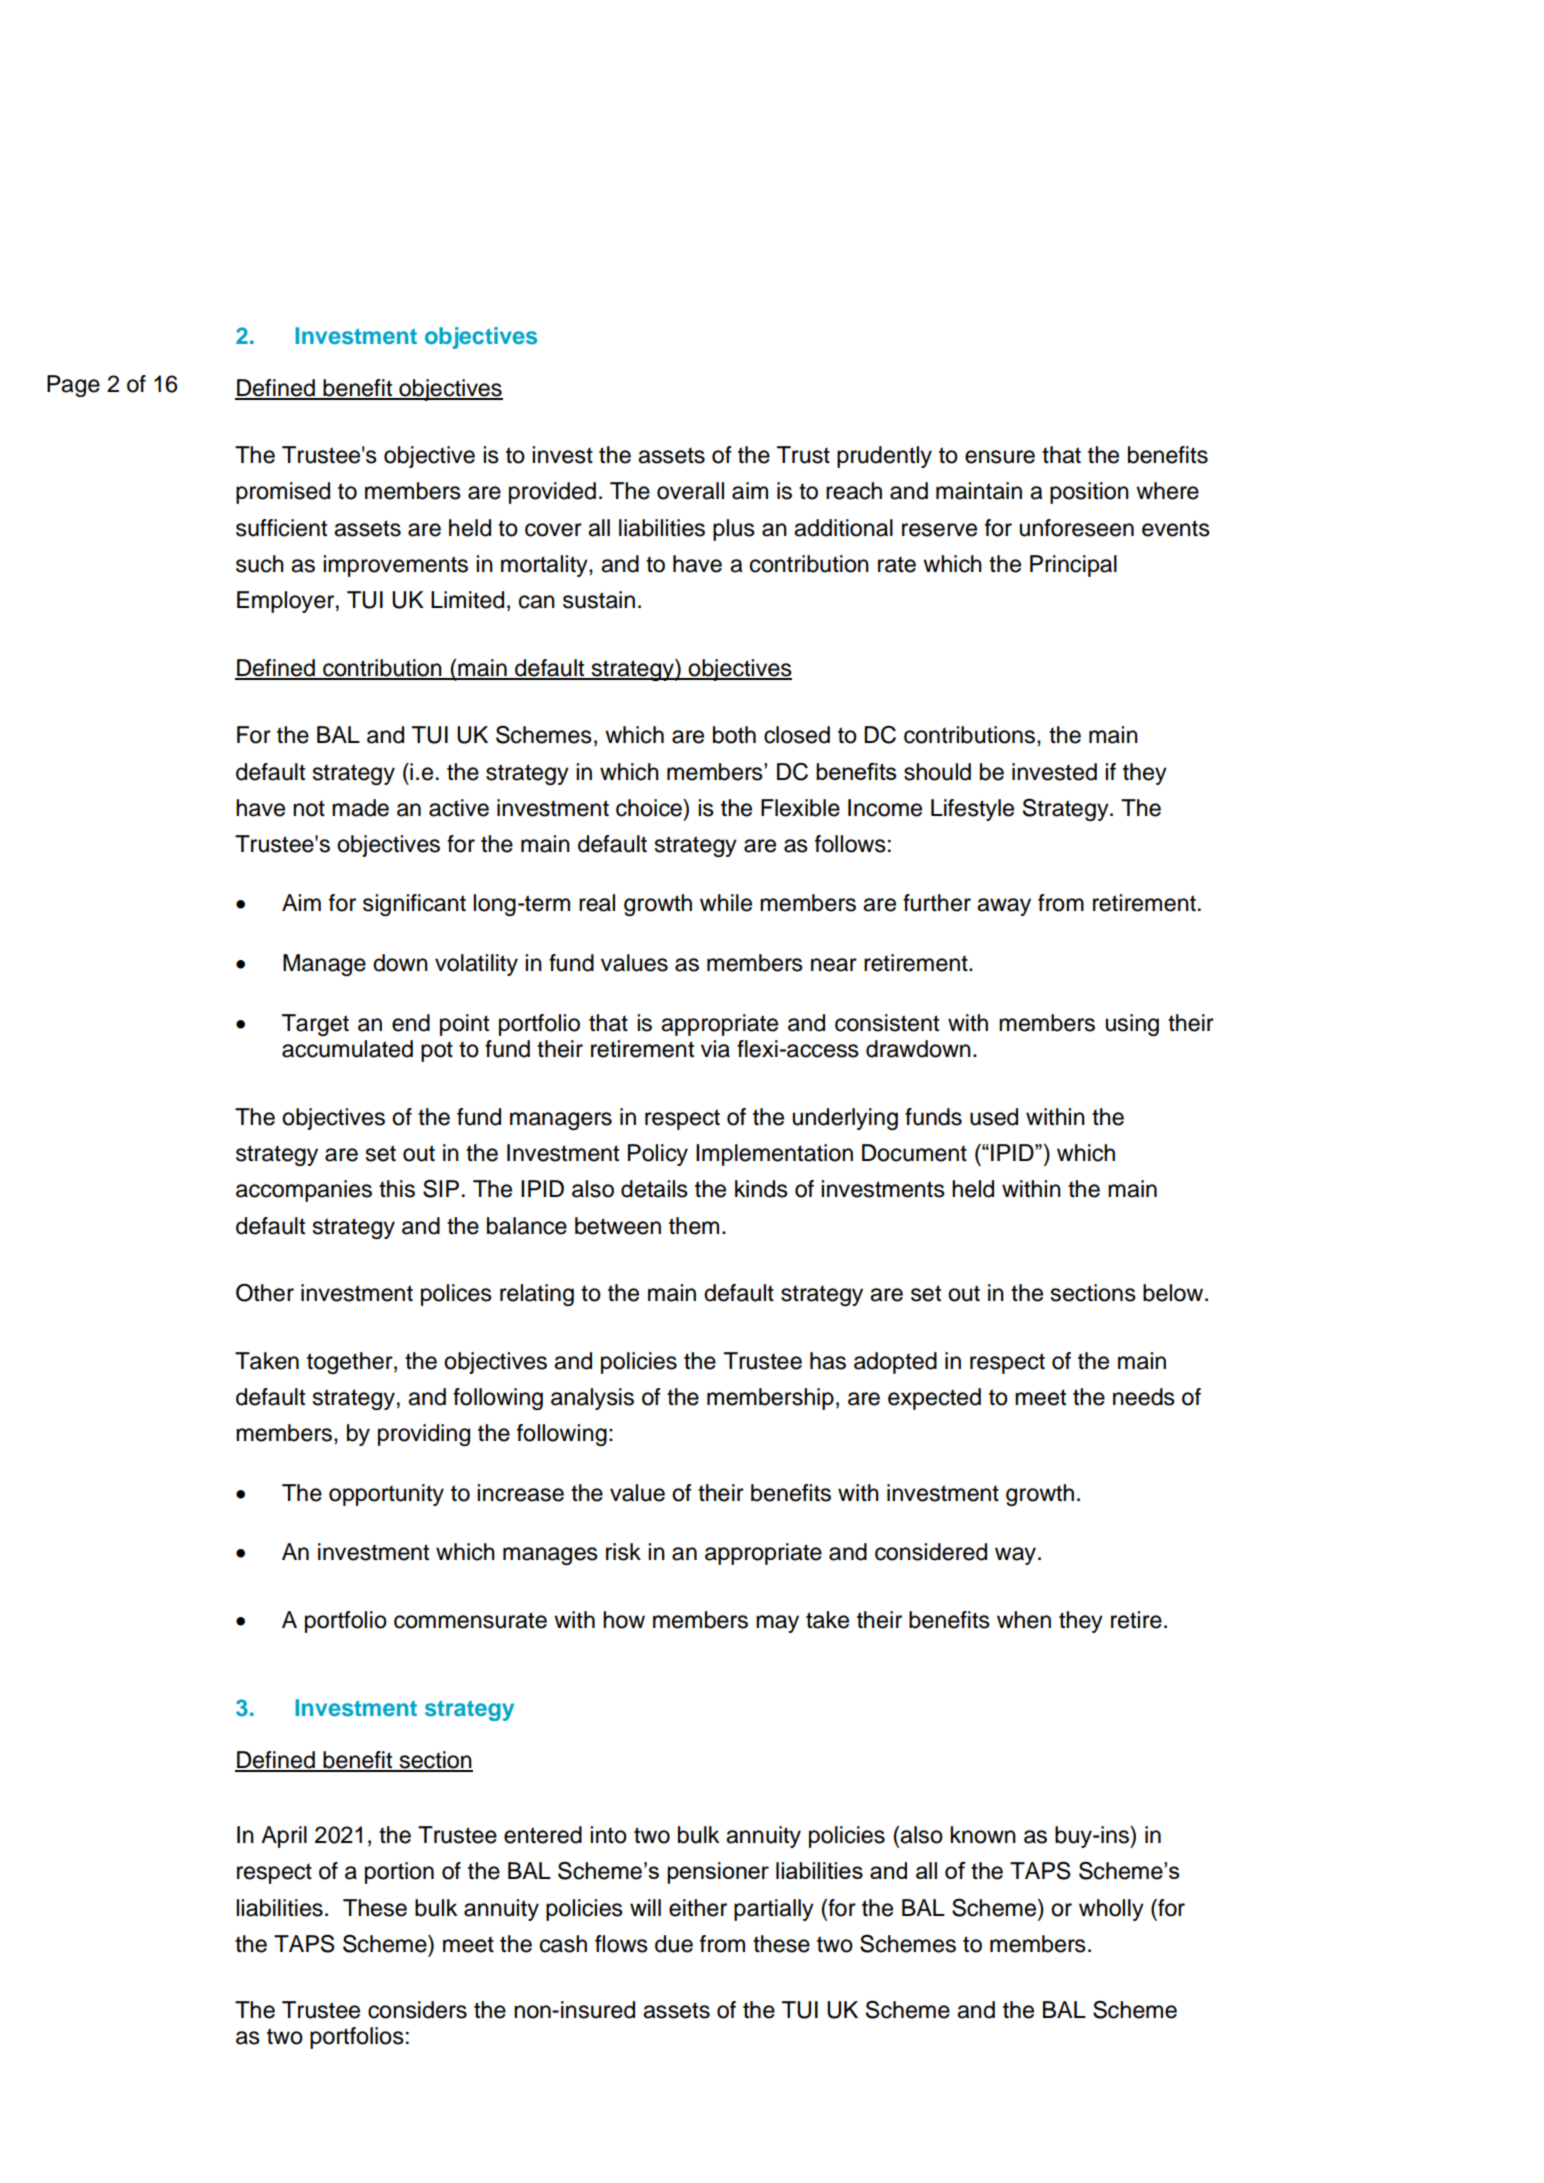  I want to click on promised, so click(283, 493).
